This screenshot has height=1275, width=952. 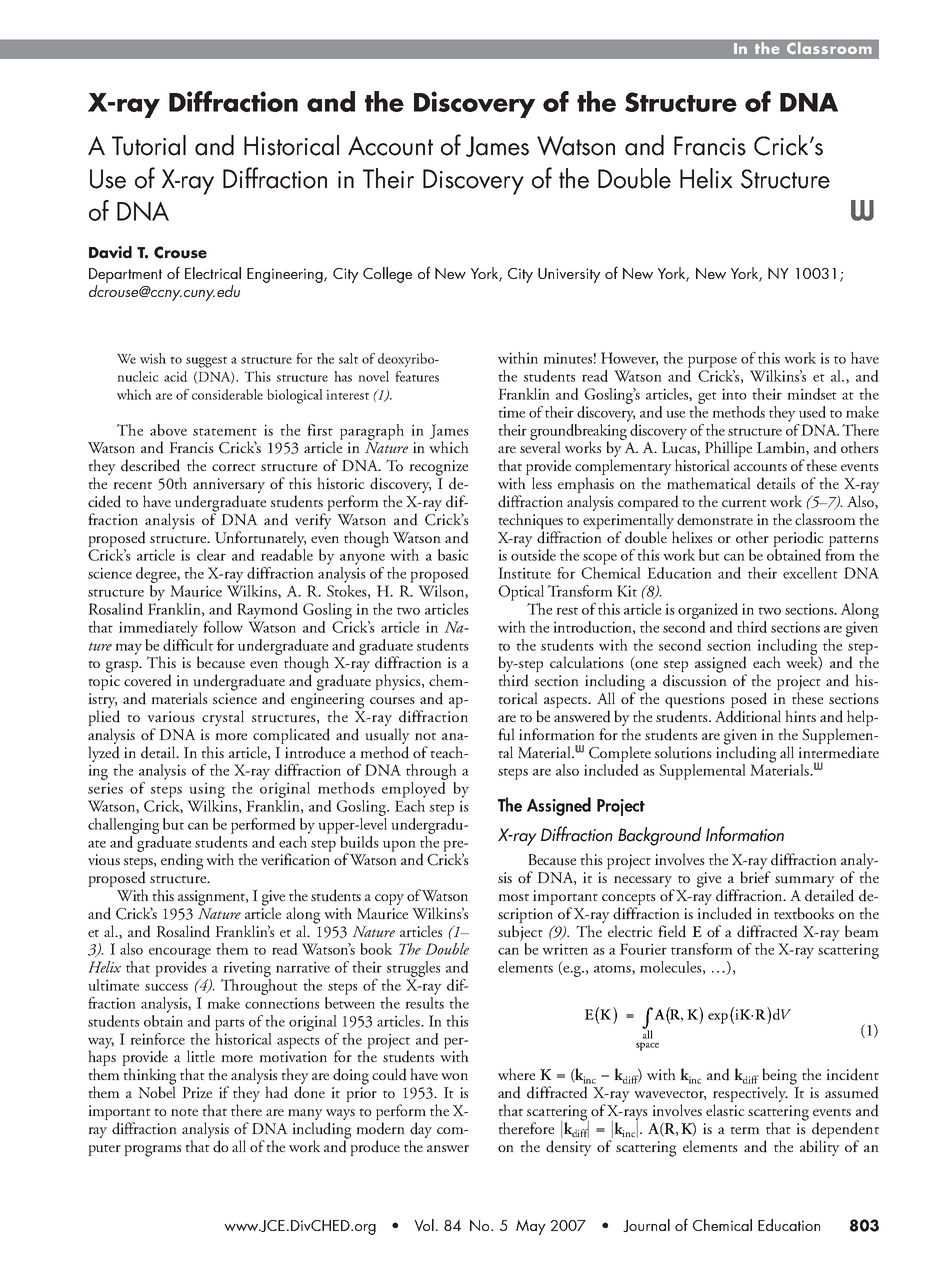 What do you see at coordinates (166, 987) in the screenshot?
I see `success` at bounding box center [166, 987].
